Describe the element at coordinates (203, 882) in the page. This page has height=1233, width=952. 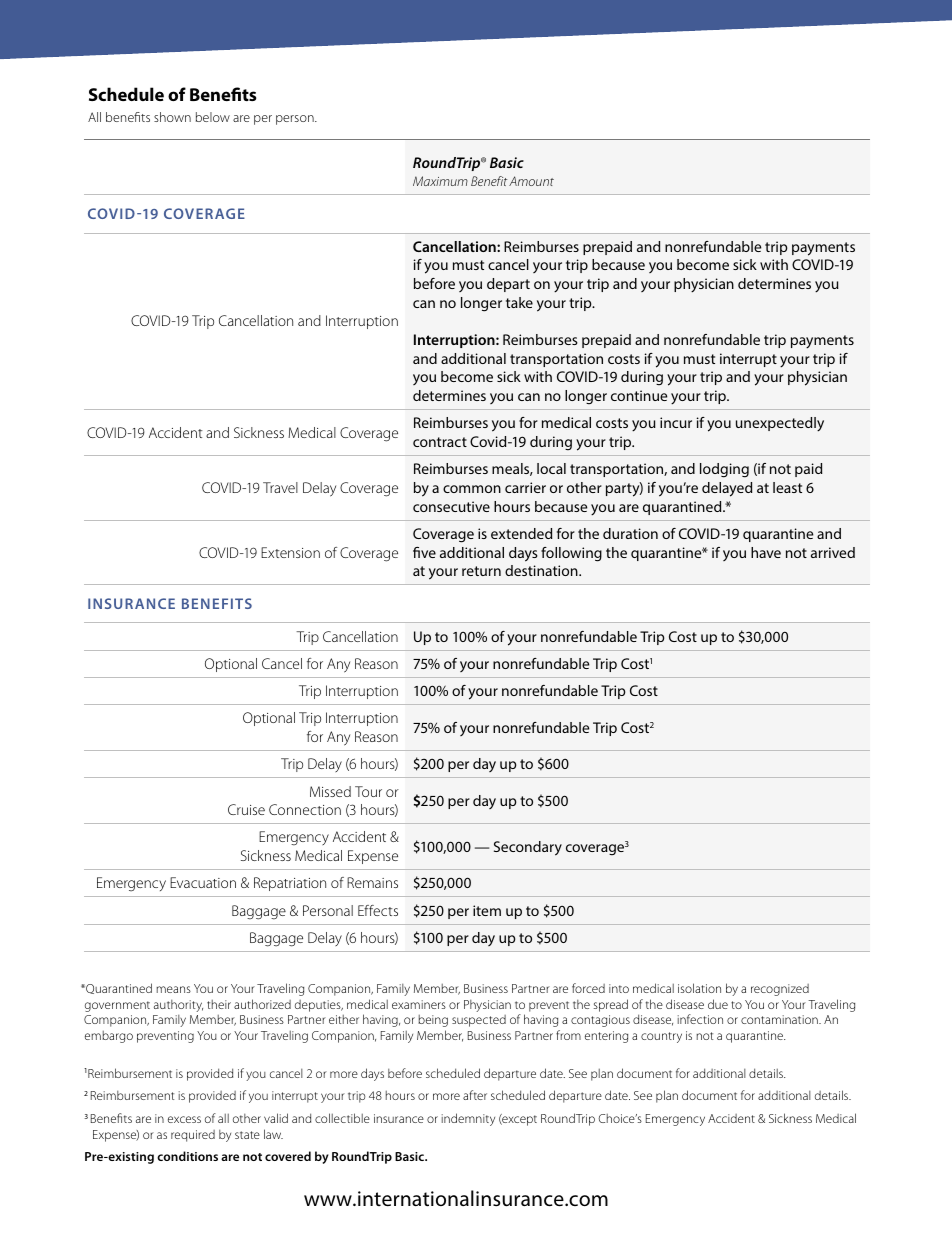
I see `Evacuation` at that location.
